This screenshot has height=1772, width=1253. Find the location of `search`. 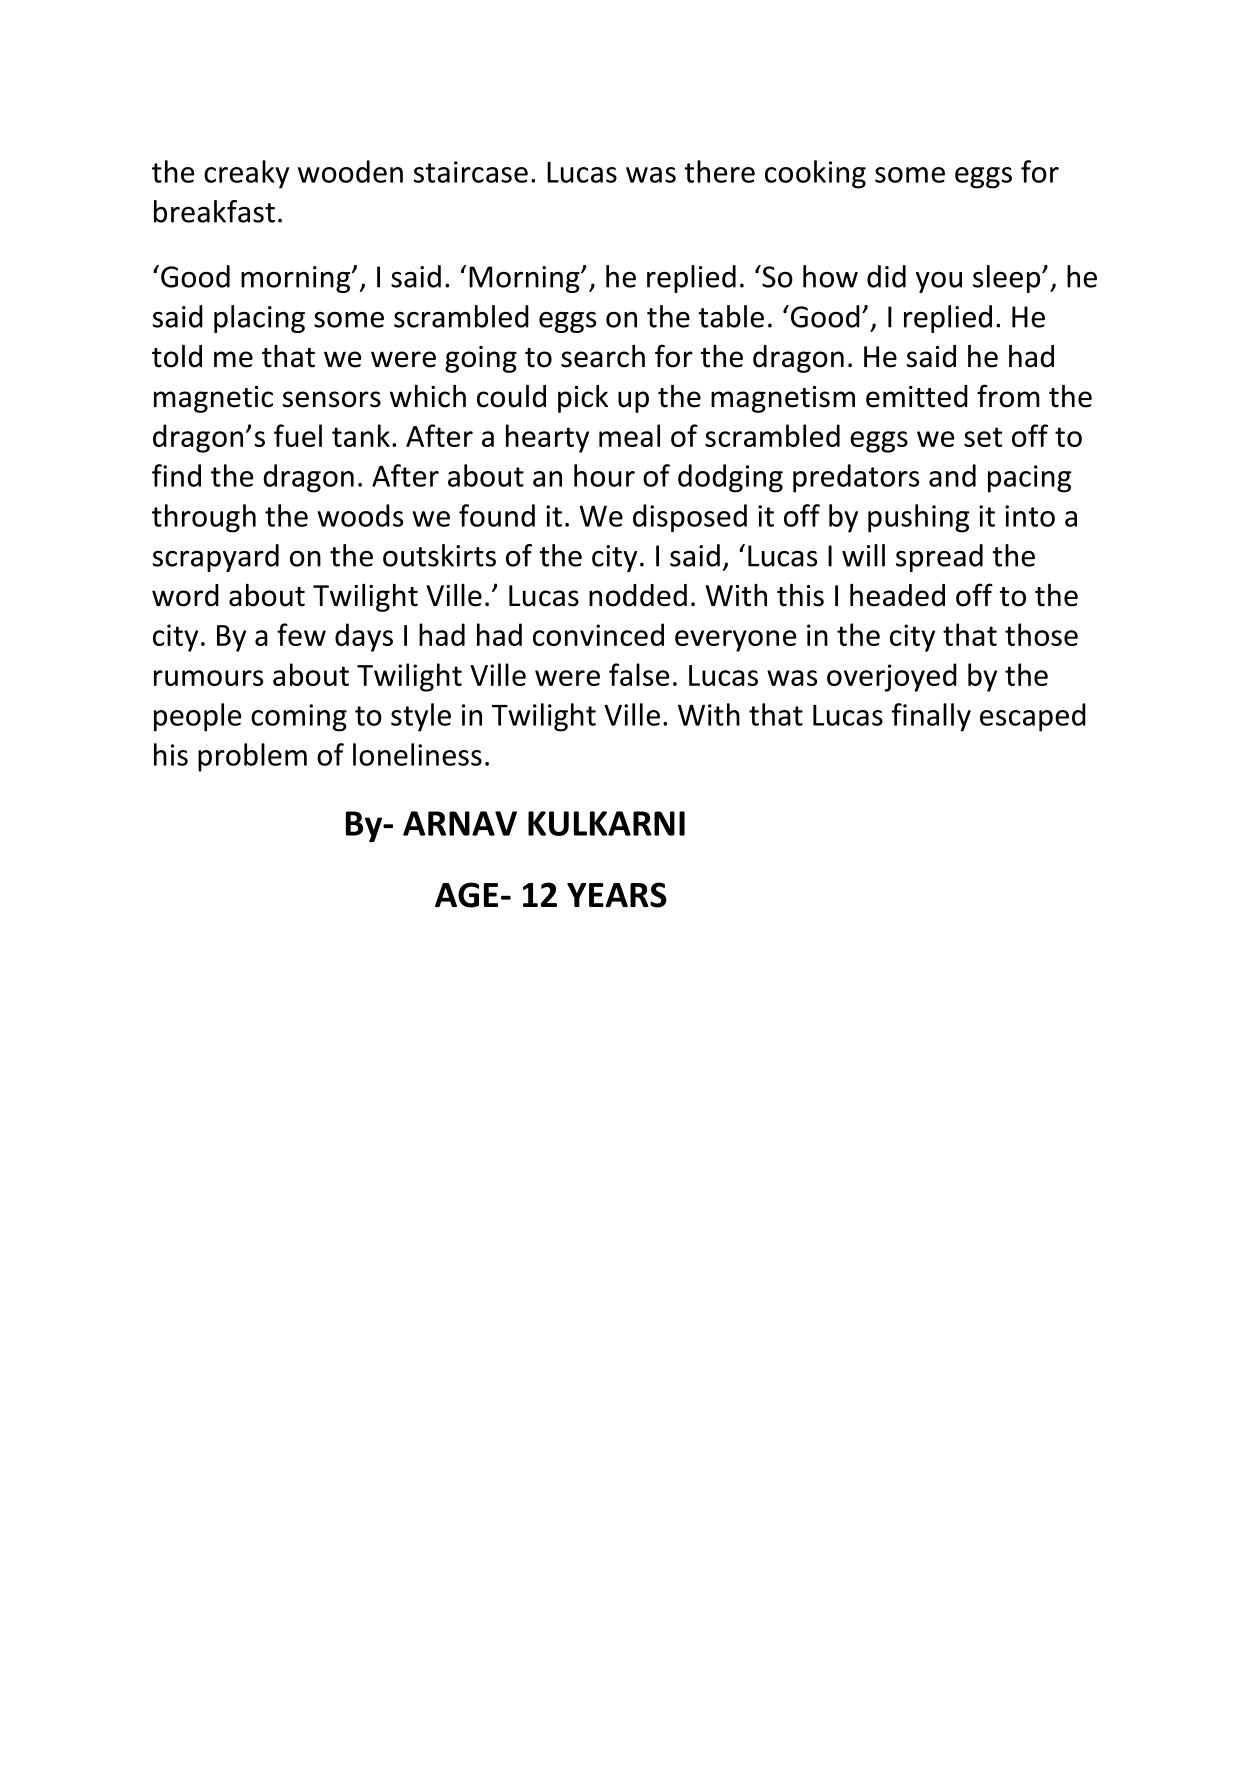

search is located at coordinates (603, 356).
